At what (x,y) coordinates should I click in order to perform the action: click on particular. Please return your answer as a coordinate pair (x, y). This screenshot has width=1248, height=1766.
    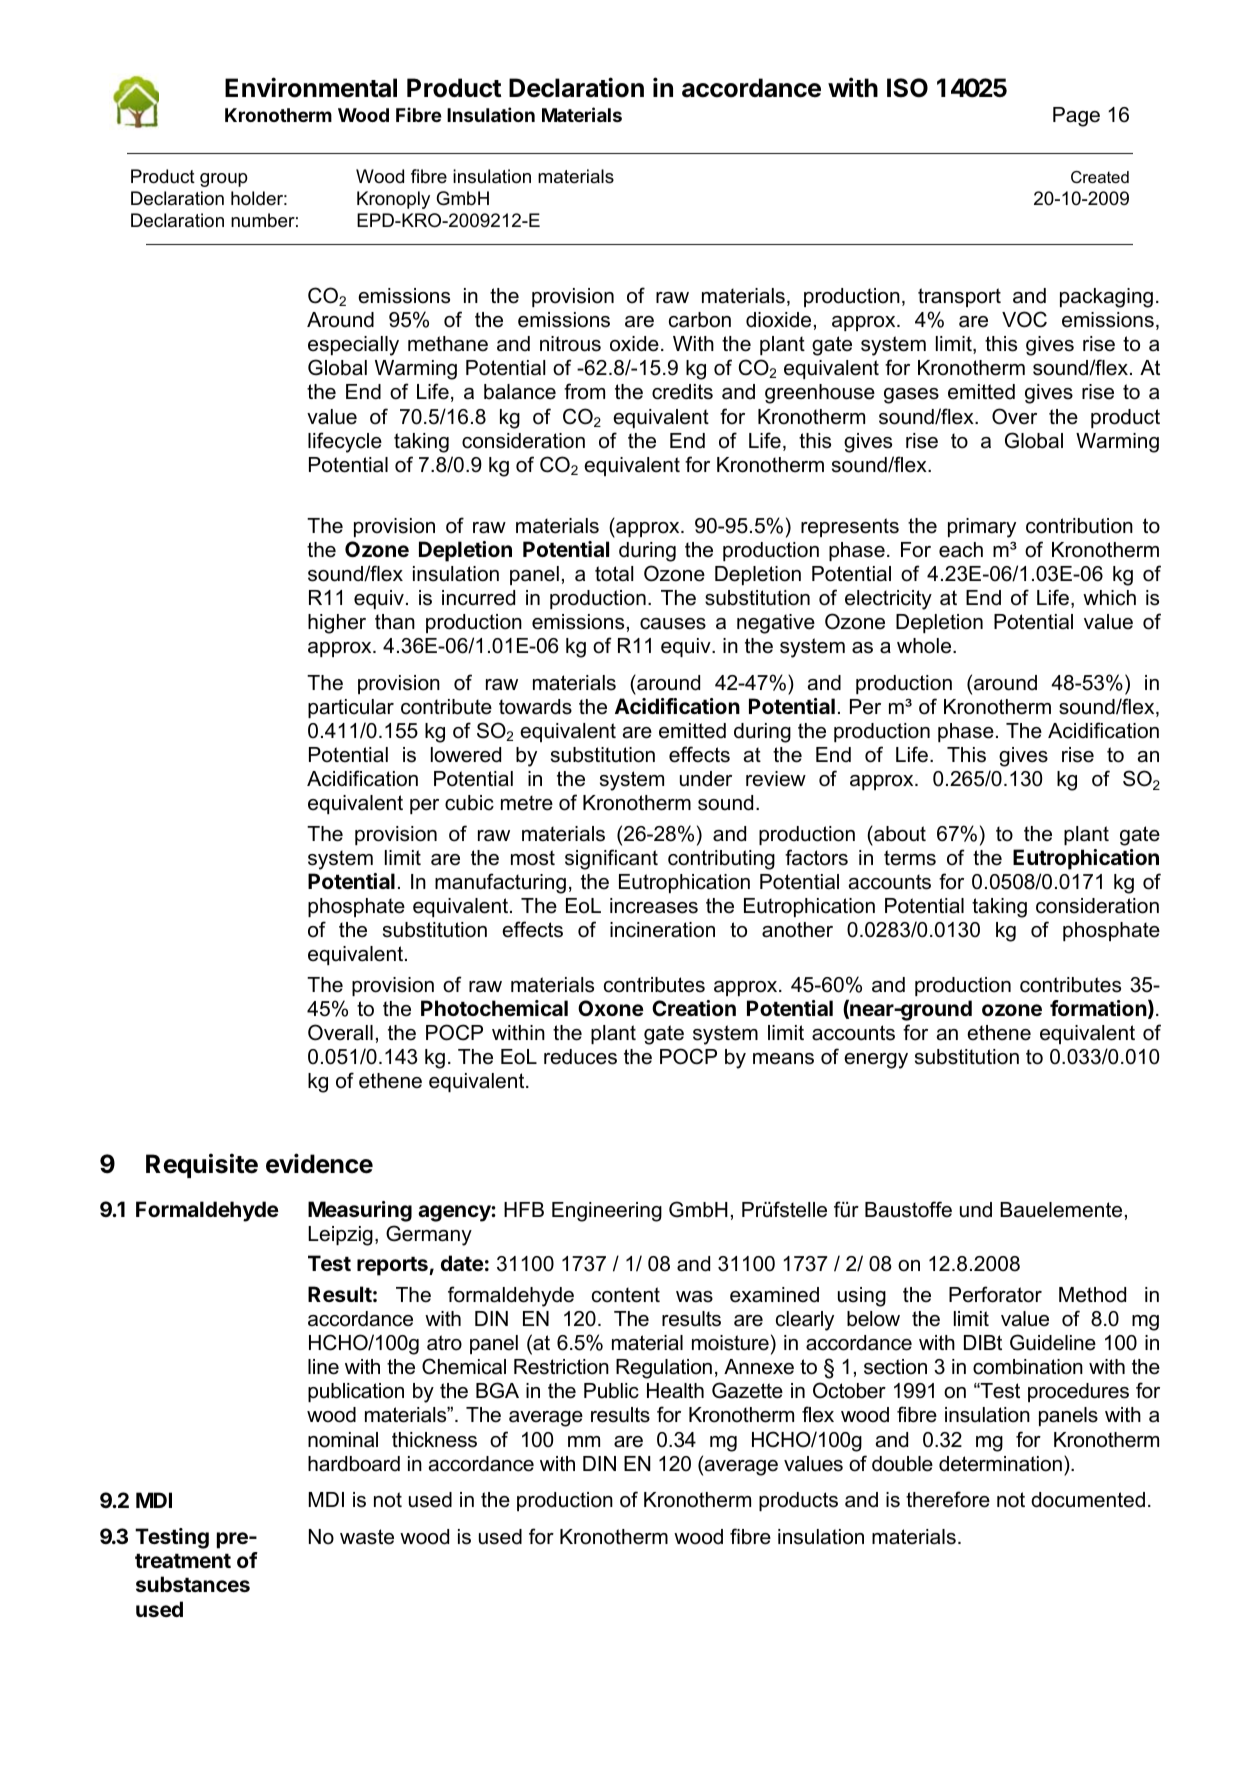
    Looking at the image, I should click on (351, 708).
